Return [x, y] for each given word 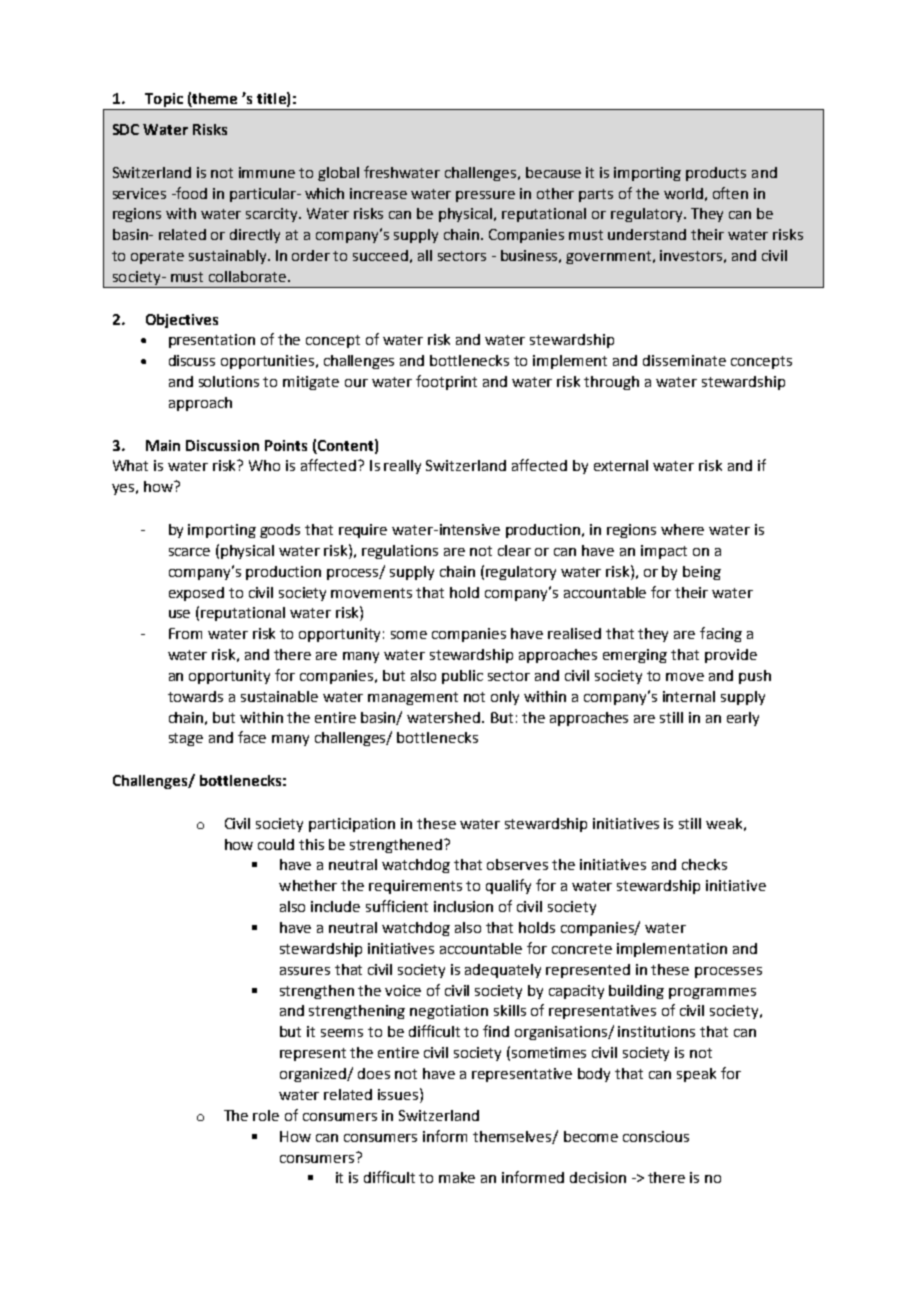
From [185, 633]
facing [721, 634]
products [716, 174]
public [462, 677]
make [457, 1177]
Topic [164, 101]
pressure [485, 196]
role [266, 1115]
